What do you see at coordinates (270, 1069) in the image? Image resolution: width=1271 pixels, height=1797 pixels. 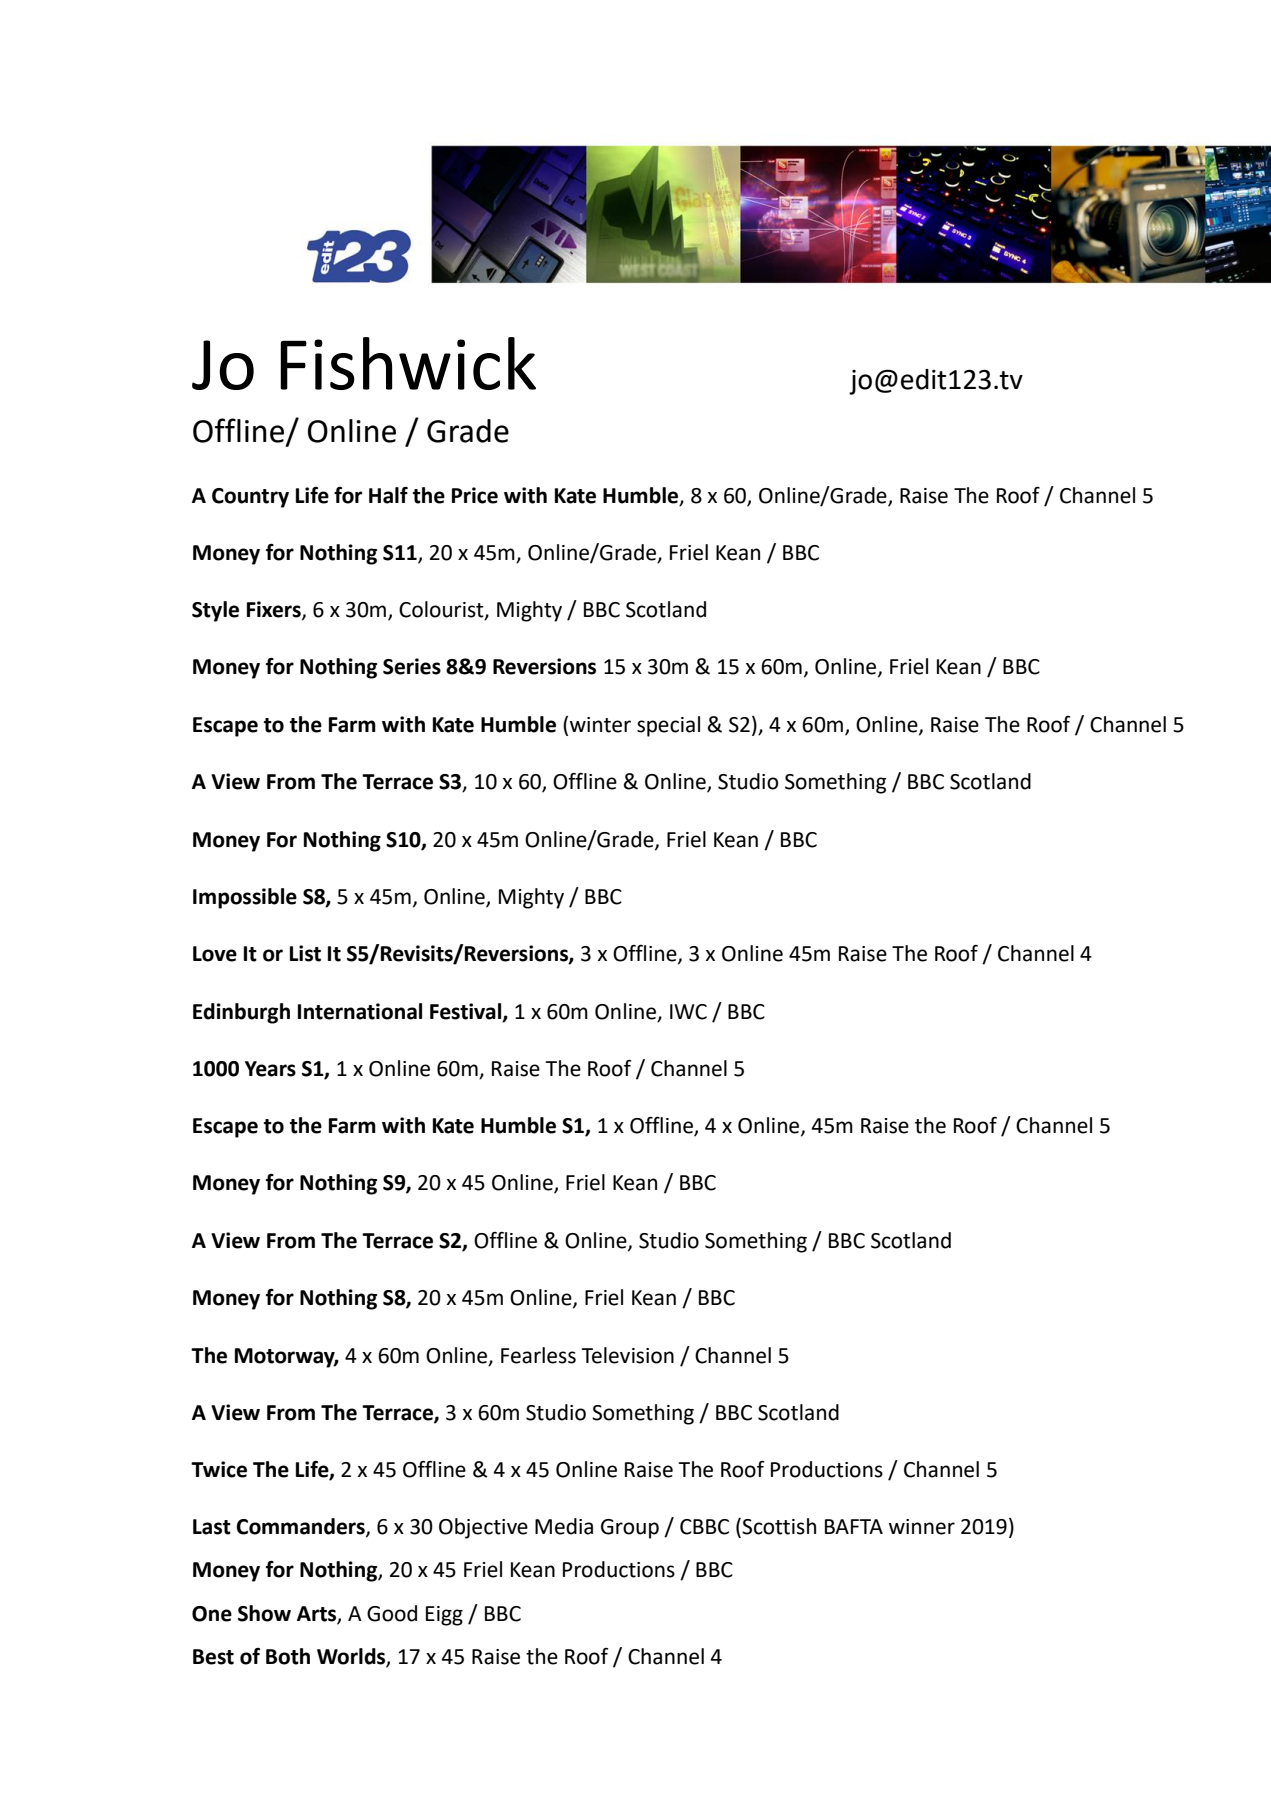 I see `Years` at bounding box center [270, 1069].
